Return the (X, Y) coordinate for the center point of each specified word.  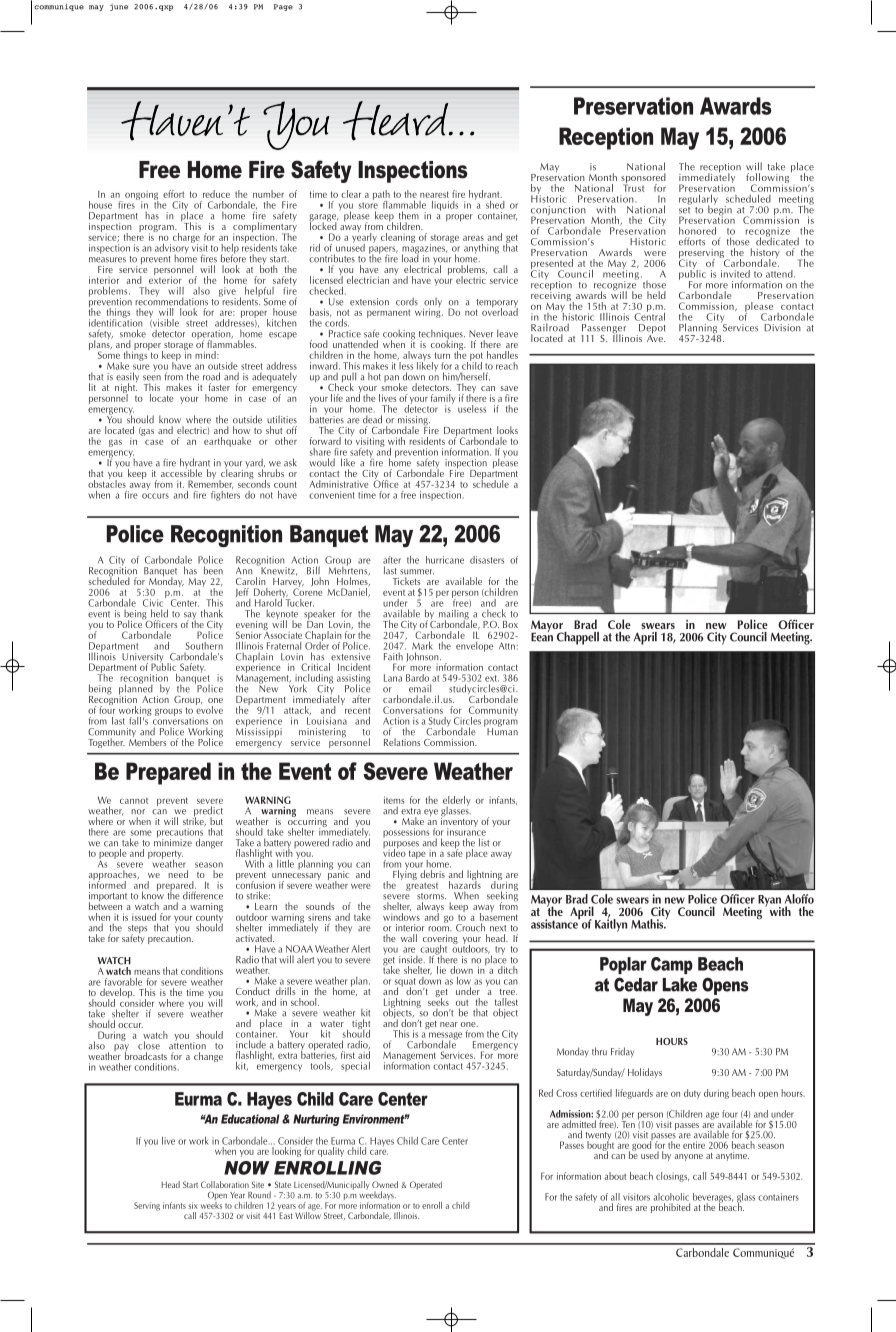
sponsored (643, 179)
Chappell (578, 638)
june (119, 7)
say (190, 617)
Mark (422, 646)
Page (283, 7)
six (193, 1205)
